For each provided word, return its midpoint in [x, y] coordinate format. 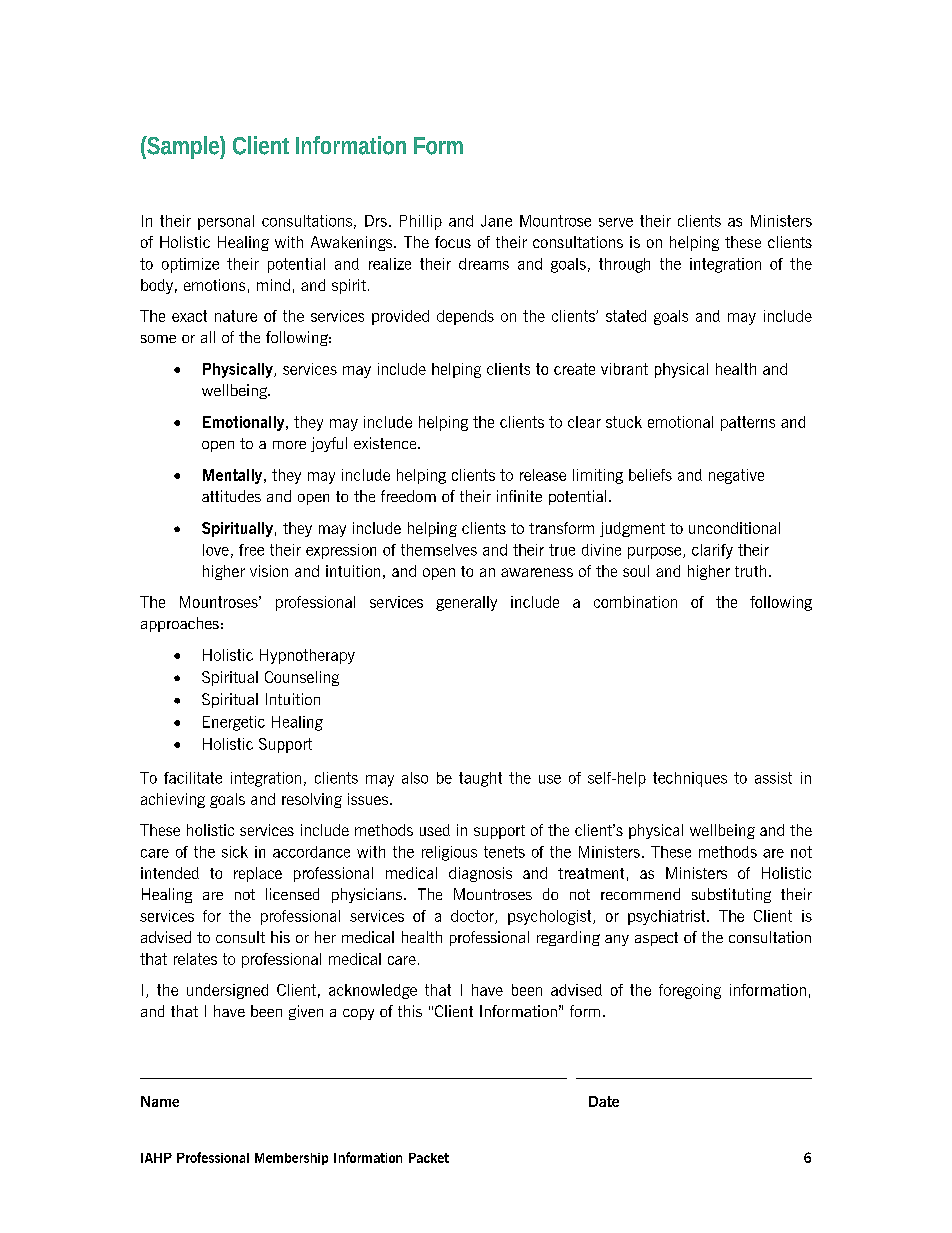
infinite [519, 496]
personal [226, 222]
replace [258, 874]
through [624, 265]
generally [466, 603]
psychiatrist [668, 917]
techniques [690, 779]
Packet [429, 1158]
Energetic [234, 723]
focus [453, 242]
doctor [473, 917]
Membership [291, 1159]
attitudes [231, 496]
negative [736, 476]
